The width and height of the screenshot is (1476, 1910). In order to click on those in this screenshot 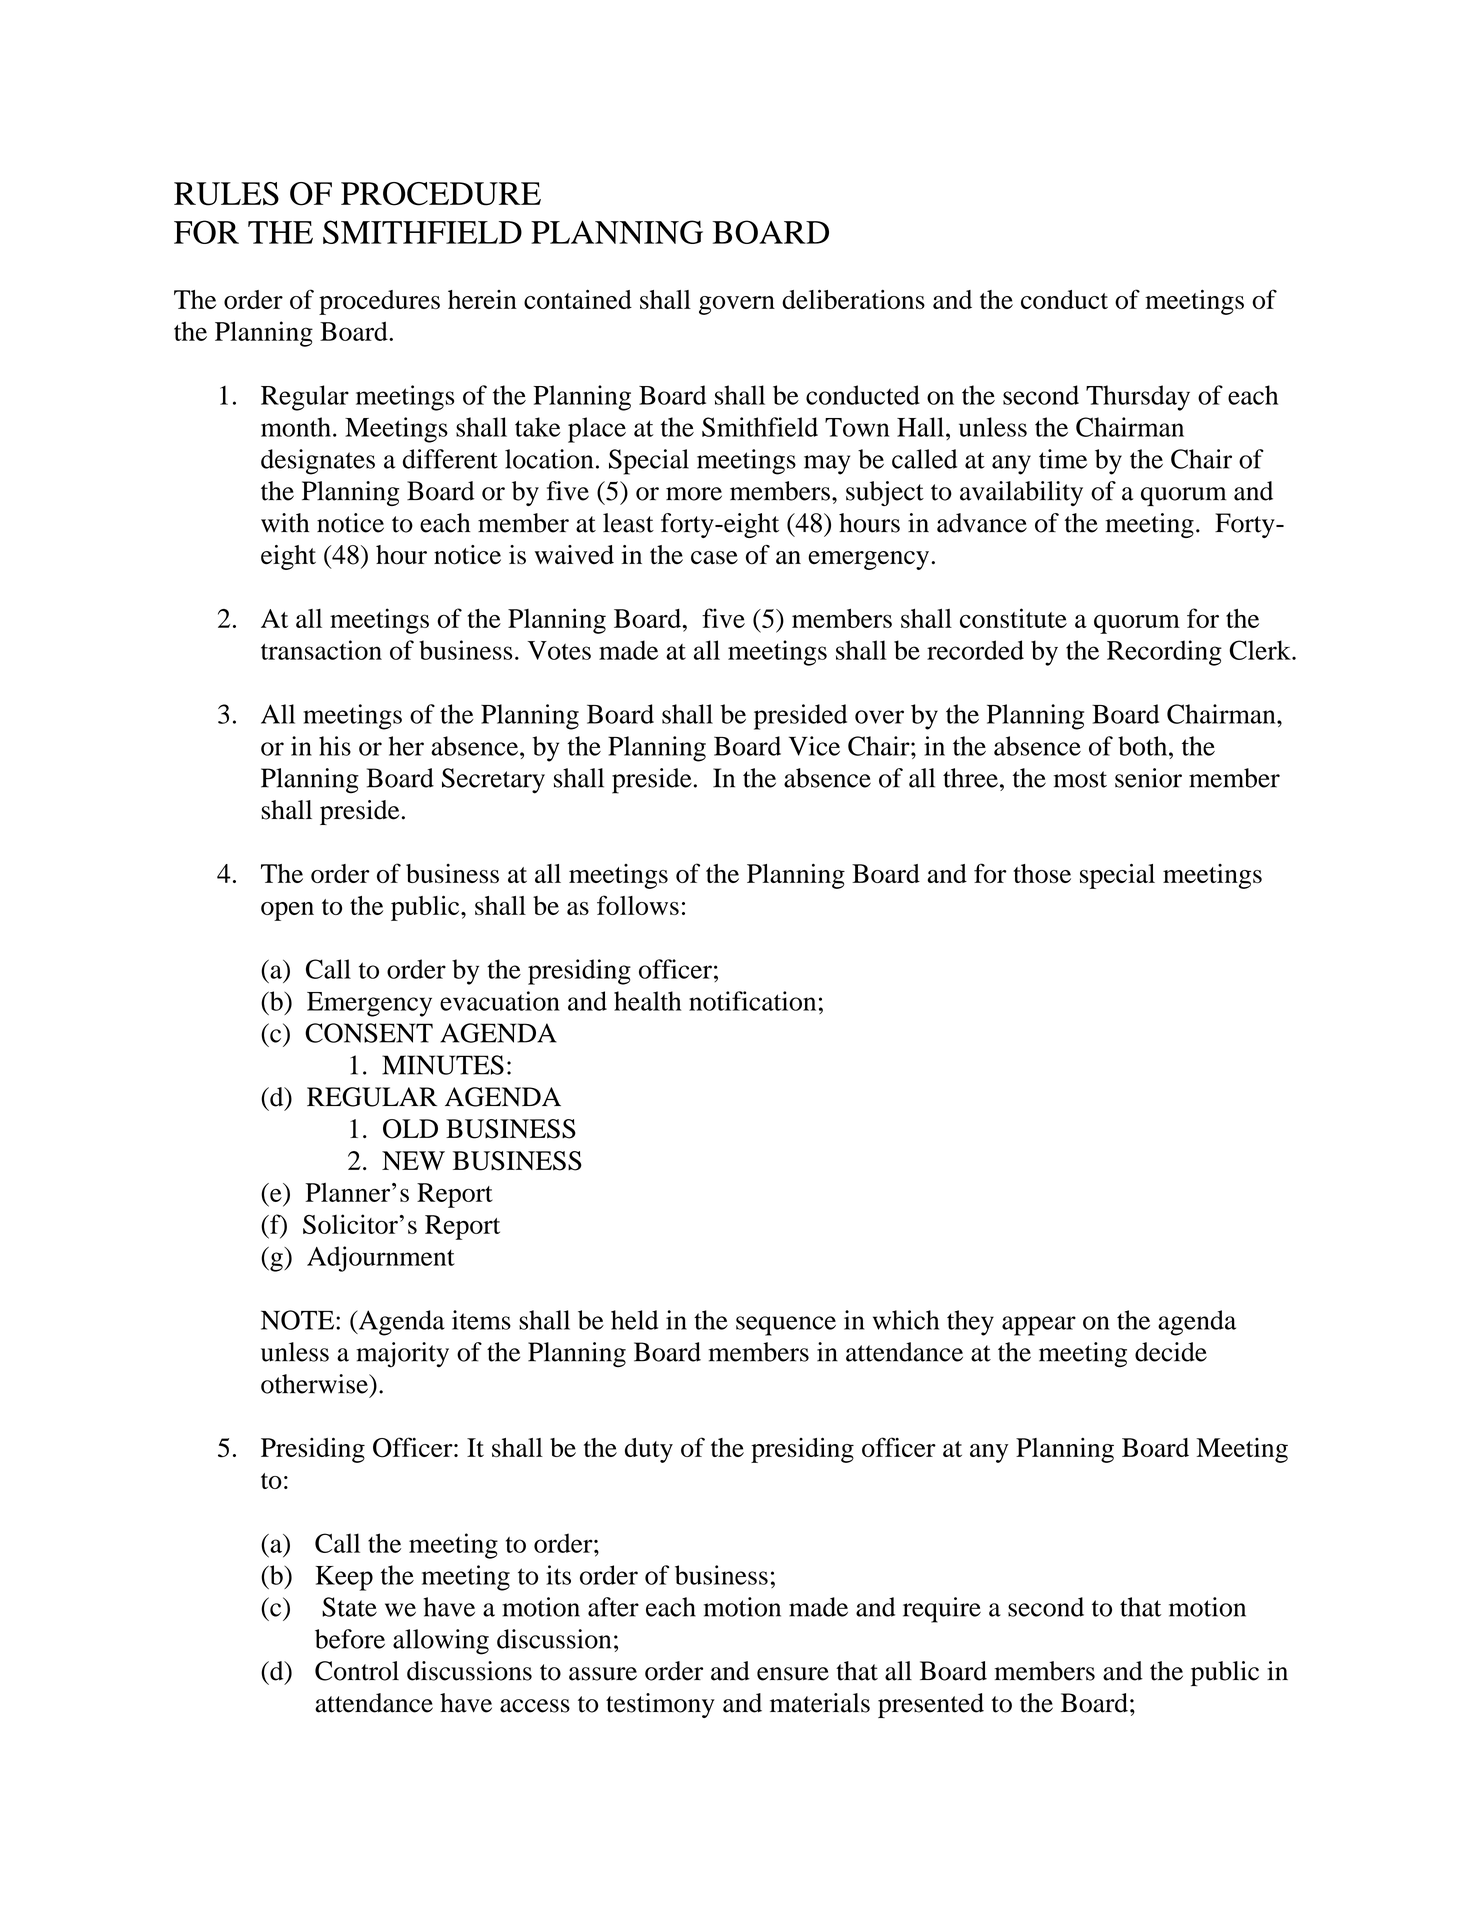, I will do `click(1042, 873)`.
